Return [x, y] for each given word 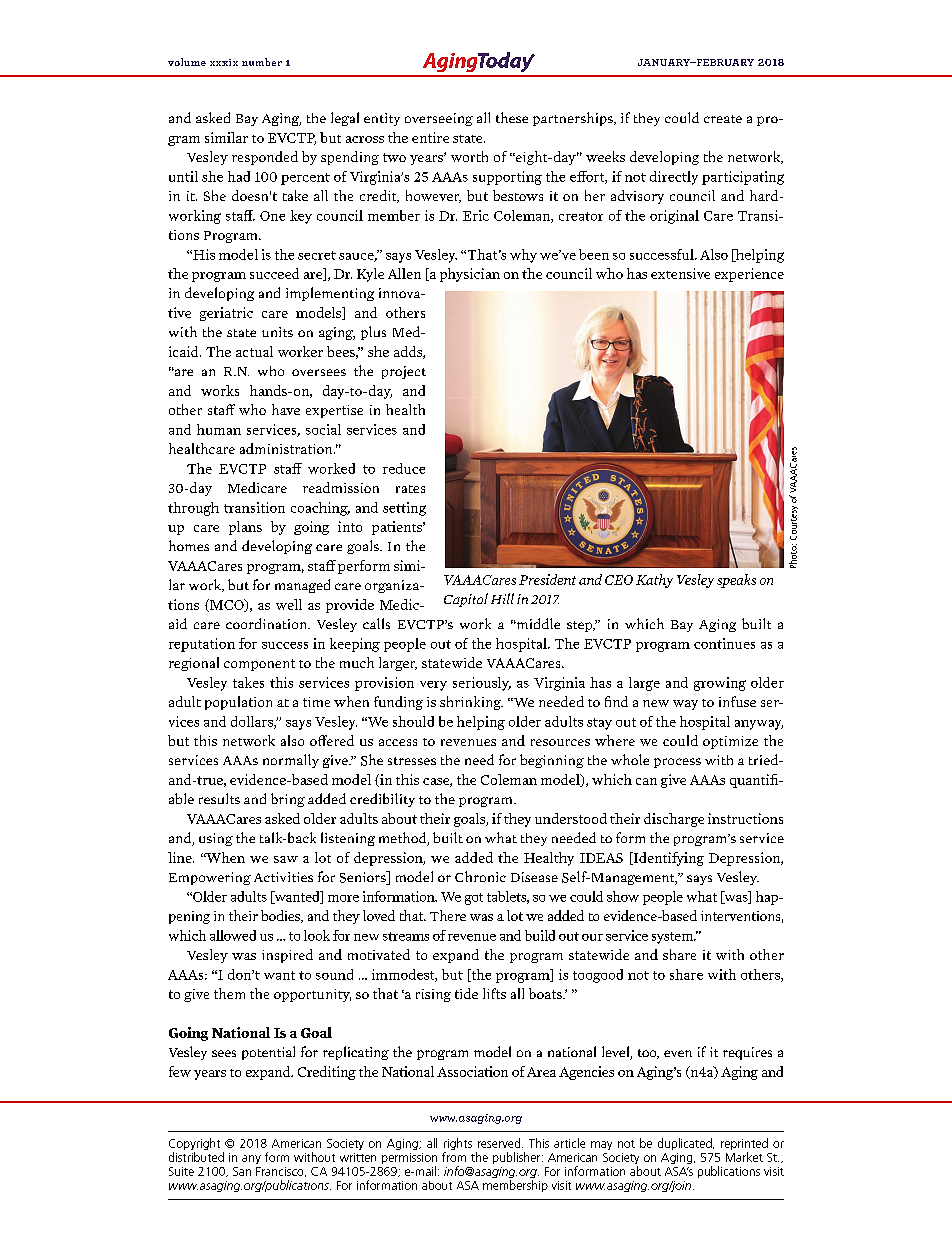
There [448, 915]
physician [470, 275]
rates [410, 489]
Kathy [654, 581]
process [677, 763]
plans [245, 528]
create [723, 119]
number [262, 62]
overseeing [439, 119]
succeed [274, 273]
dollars [253, 722]
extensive [680, 273]
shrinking [471, 703]
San [242, 1171]
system [674, 938]
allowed [233, 935]
